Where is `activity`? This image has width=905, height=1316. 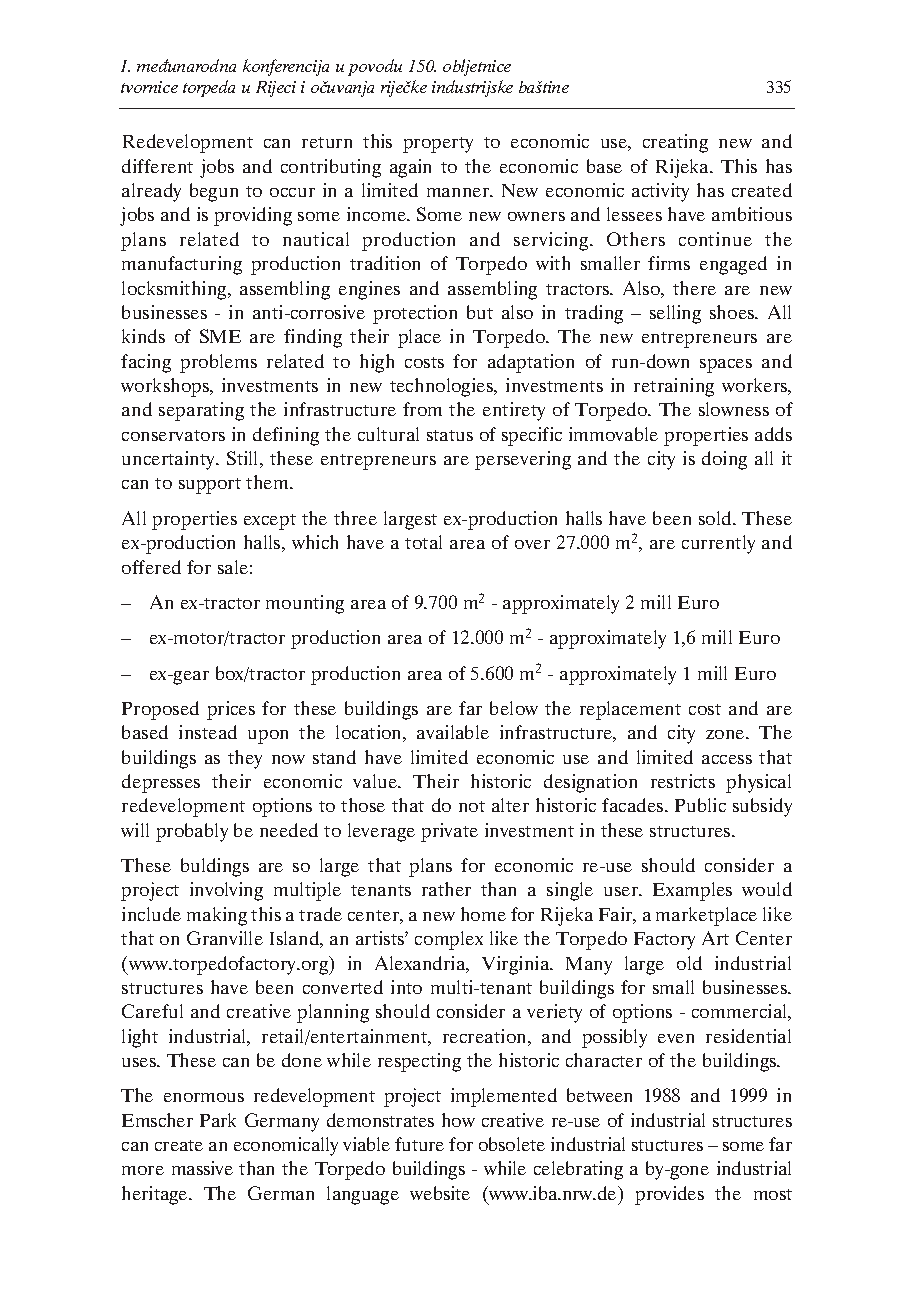 activity is located at coordinates (660, 192).
